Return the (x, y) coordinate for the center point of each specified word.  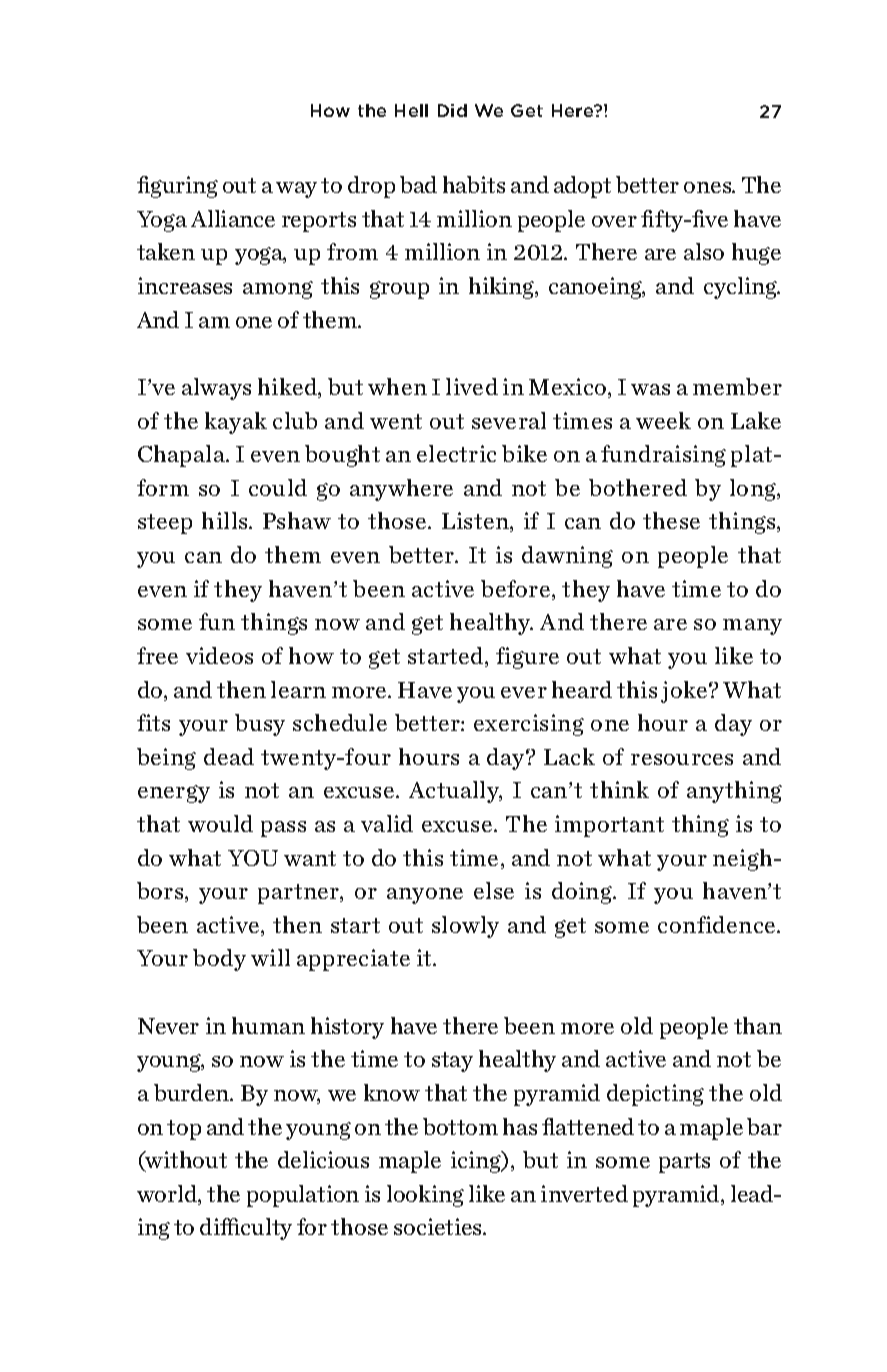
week (663, 420)
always (216, 389)
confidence (718, 924)
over (614, 221)
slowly (465, 927)
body (219, 960)
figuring (177, 187)
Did (452, 110)
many (752, 627)
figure (527, 658)
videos (219, 655)
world (168, 1195)
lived (472, 386)
